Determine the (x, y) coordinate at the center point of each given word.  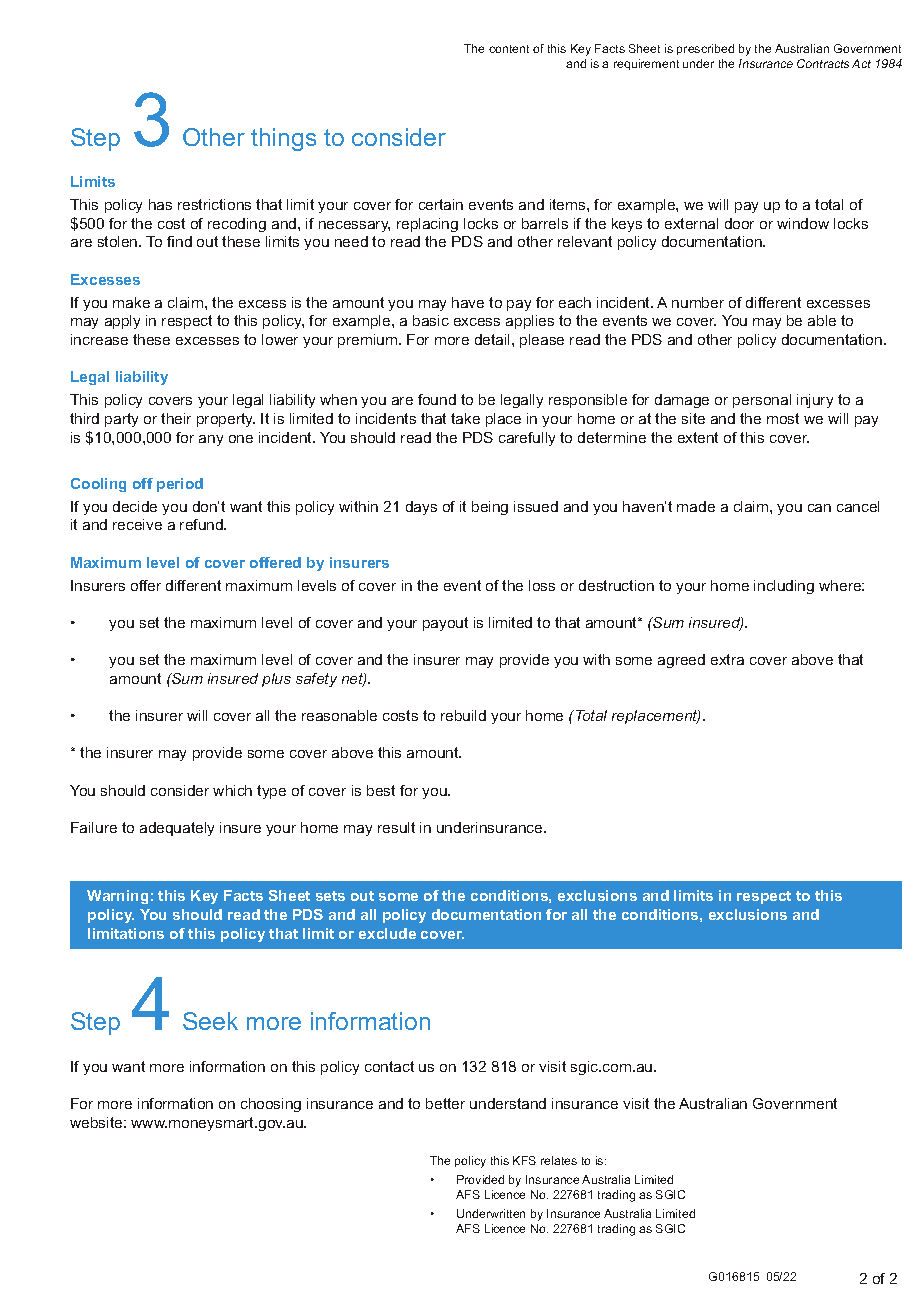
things (283, 139)
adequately (177, 829)
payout (445, 624)
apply (122, 322)
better (445, 1103)
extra (727, 659)
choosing (271, 1105)
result (396, 827)
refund (202, 524)
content (509, 49)
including (784, 587)
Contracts (823, 63)
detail (494, 339)
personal (762, 401)
